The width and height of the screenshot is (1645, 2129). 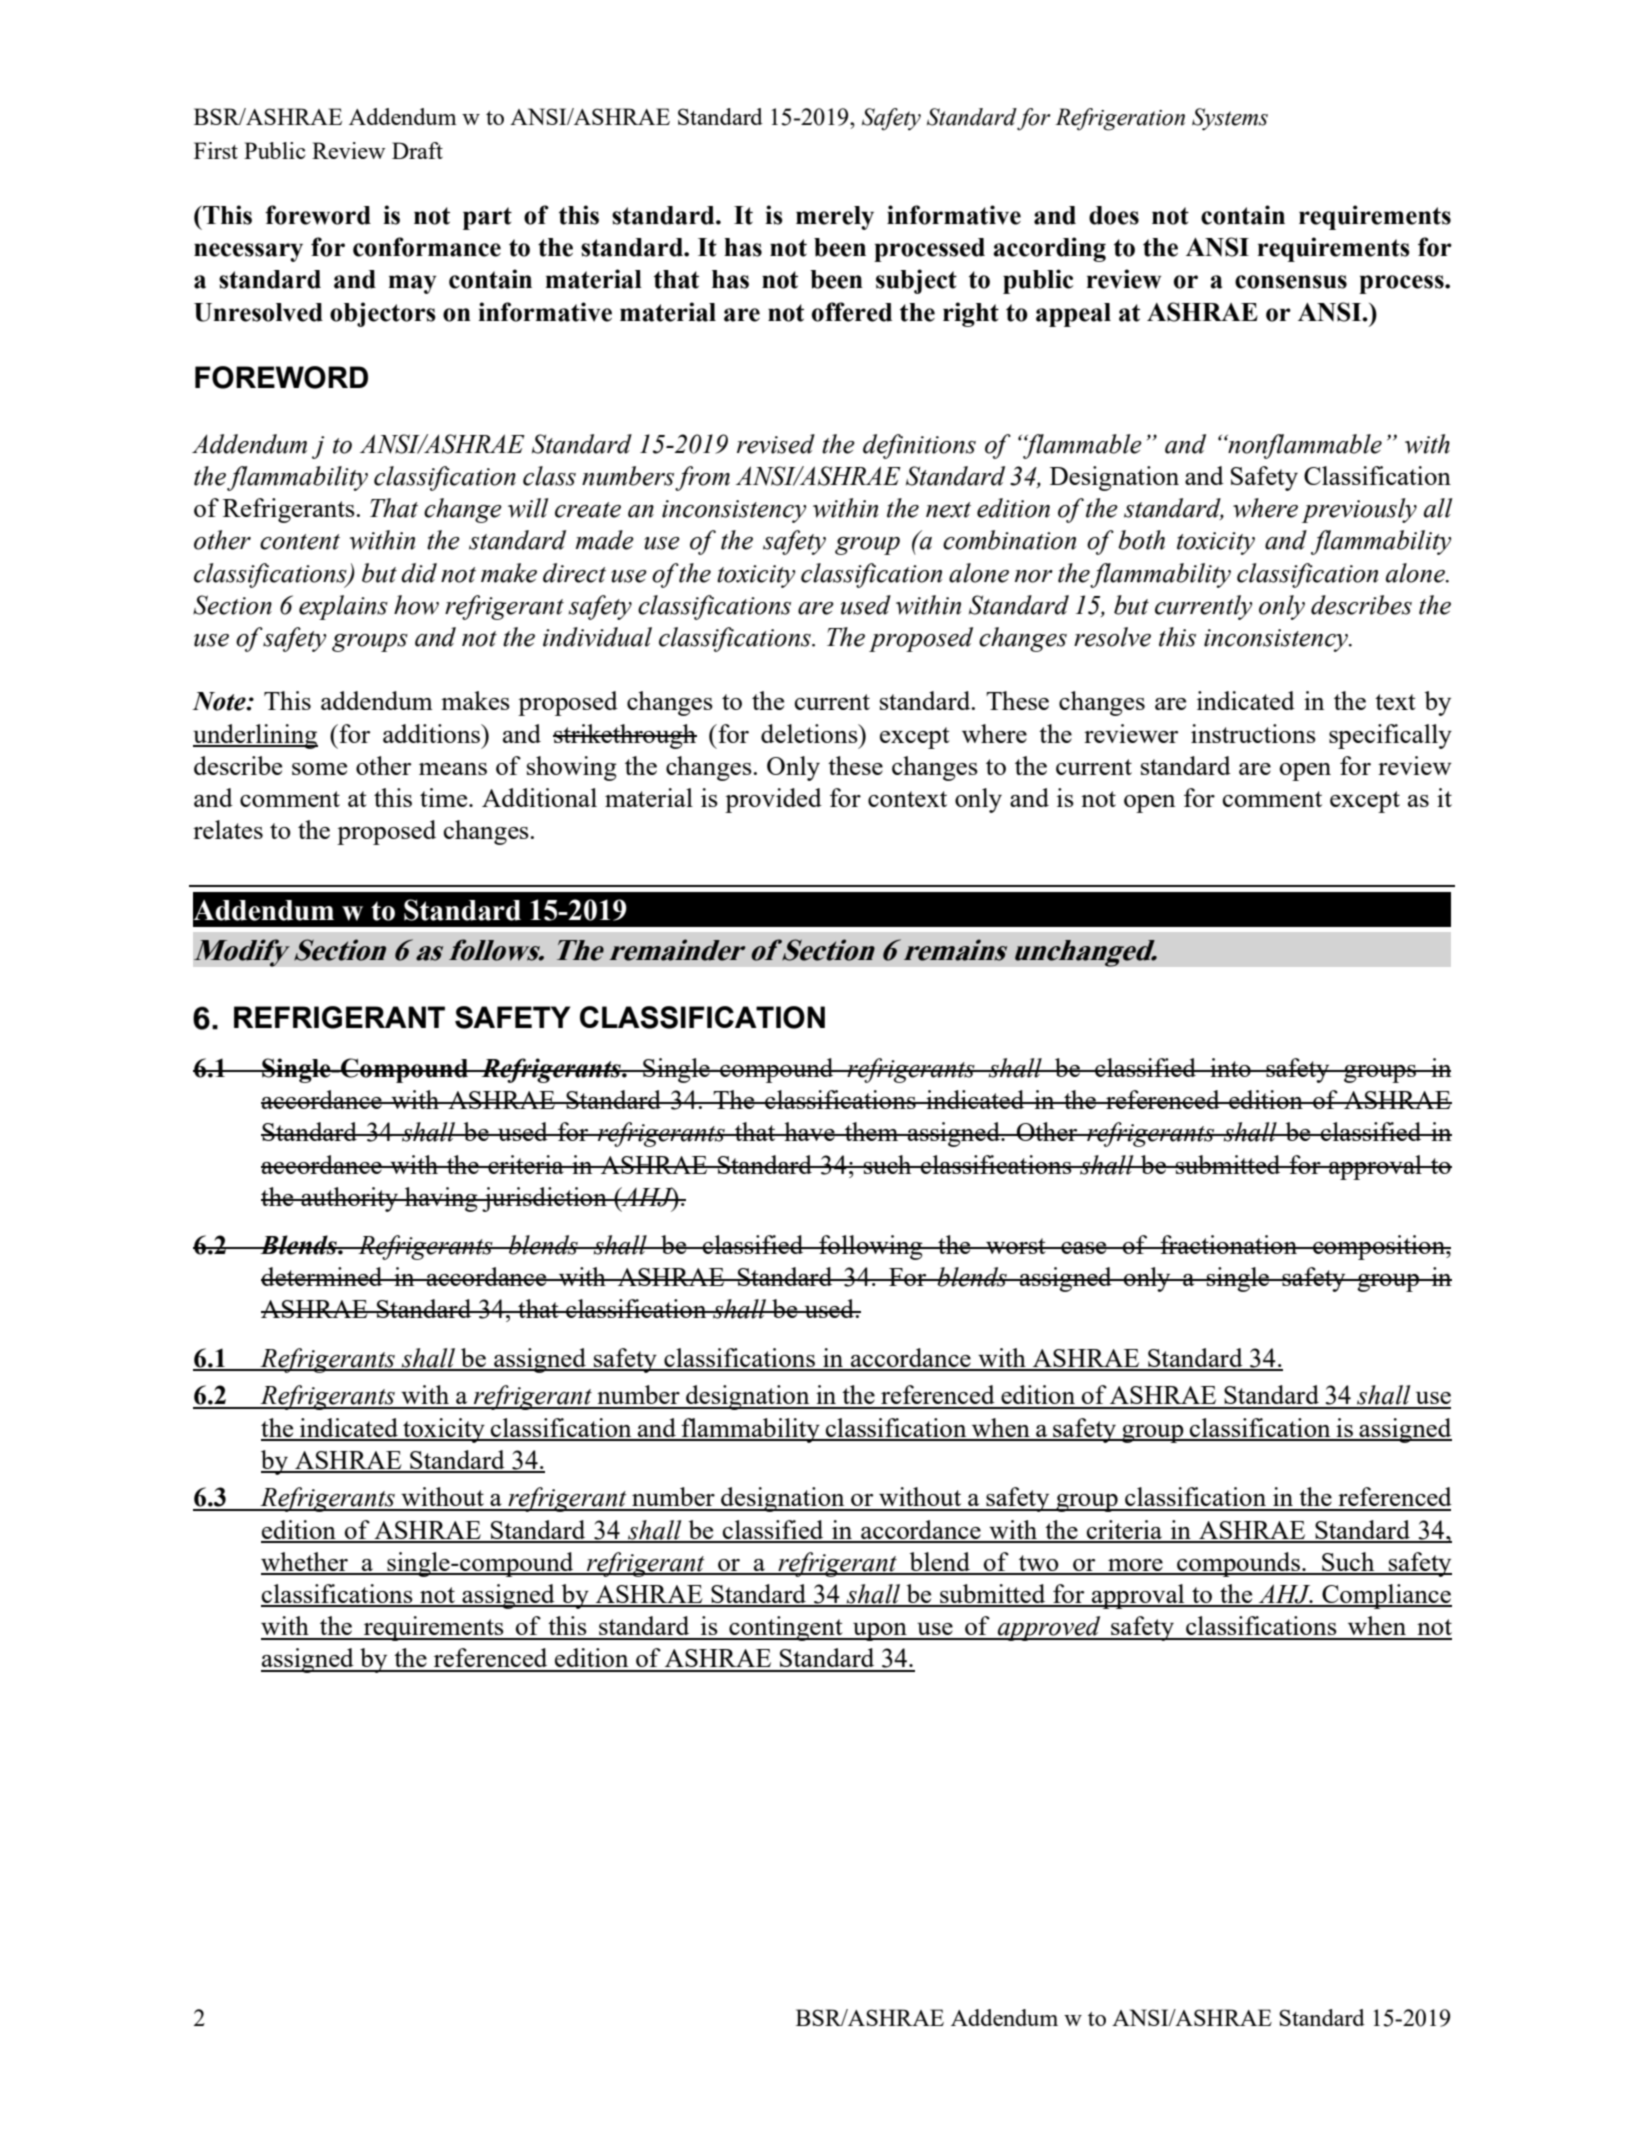 I want to click on Systems, so click(x=1230, y=119).
